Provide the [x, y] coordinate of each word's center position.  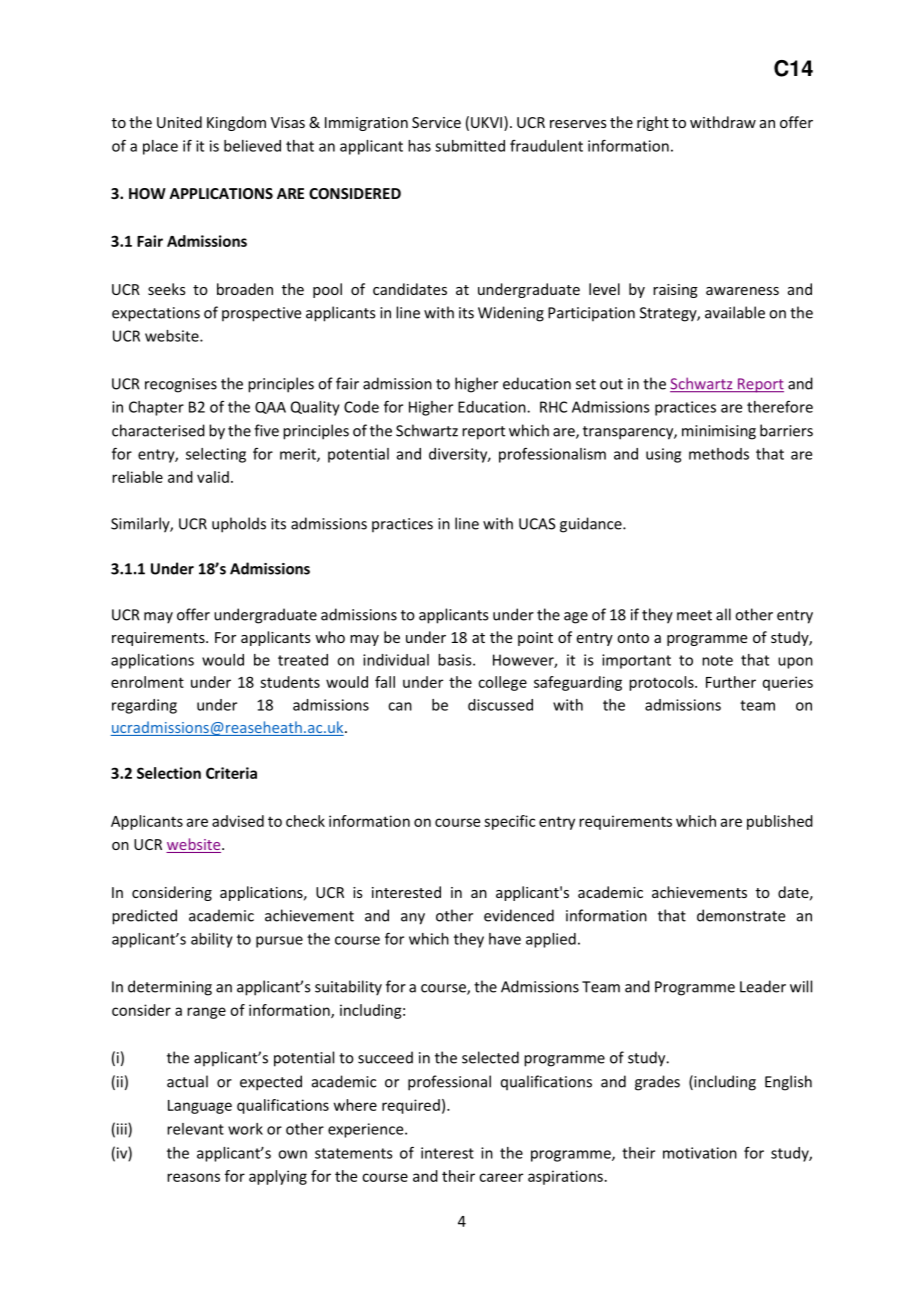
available [735, 312]
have [505, 939]
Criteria [231, 773]
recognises [181, 385]
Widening [511, 314]
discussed [500, 705]
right [653, 123]
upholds [239, 525]
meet [694, 615]
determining [170, 988]
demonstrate [741, 915]
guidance [592, 525]
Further [731, 682]
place [160, 147]
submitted [470, 146]
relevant [195, 1129]
